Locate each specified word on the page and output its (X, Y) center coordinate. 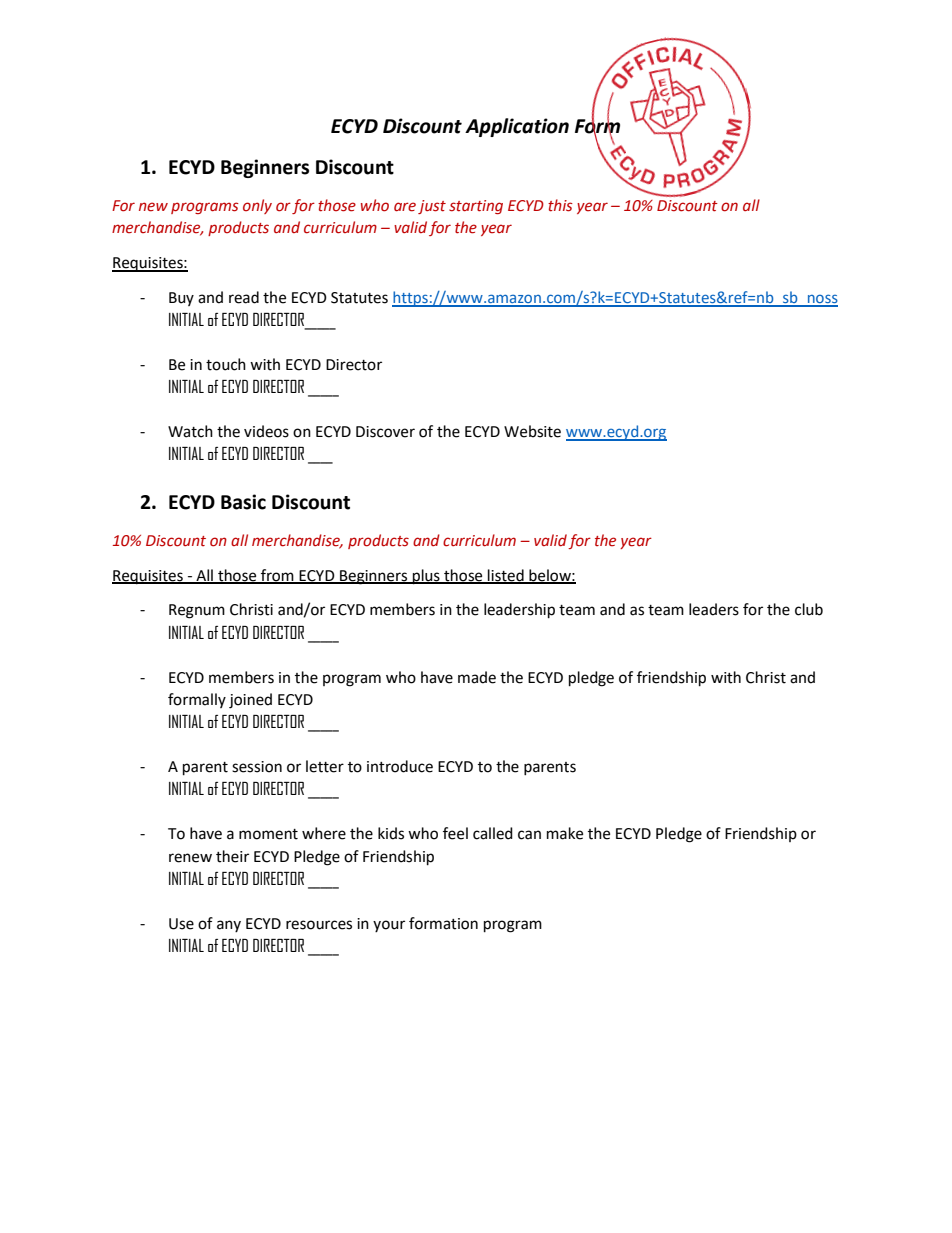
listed (506, 576)
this (560, 205)
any (229, 926)
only (257, 206)
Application (517, 127)
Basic (243, 502)
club (809, 609)
